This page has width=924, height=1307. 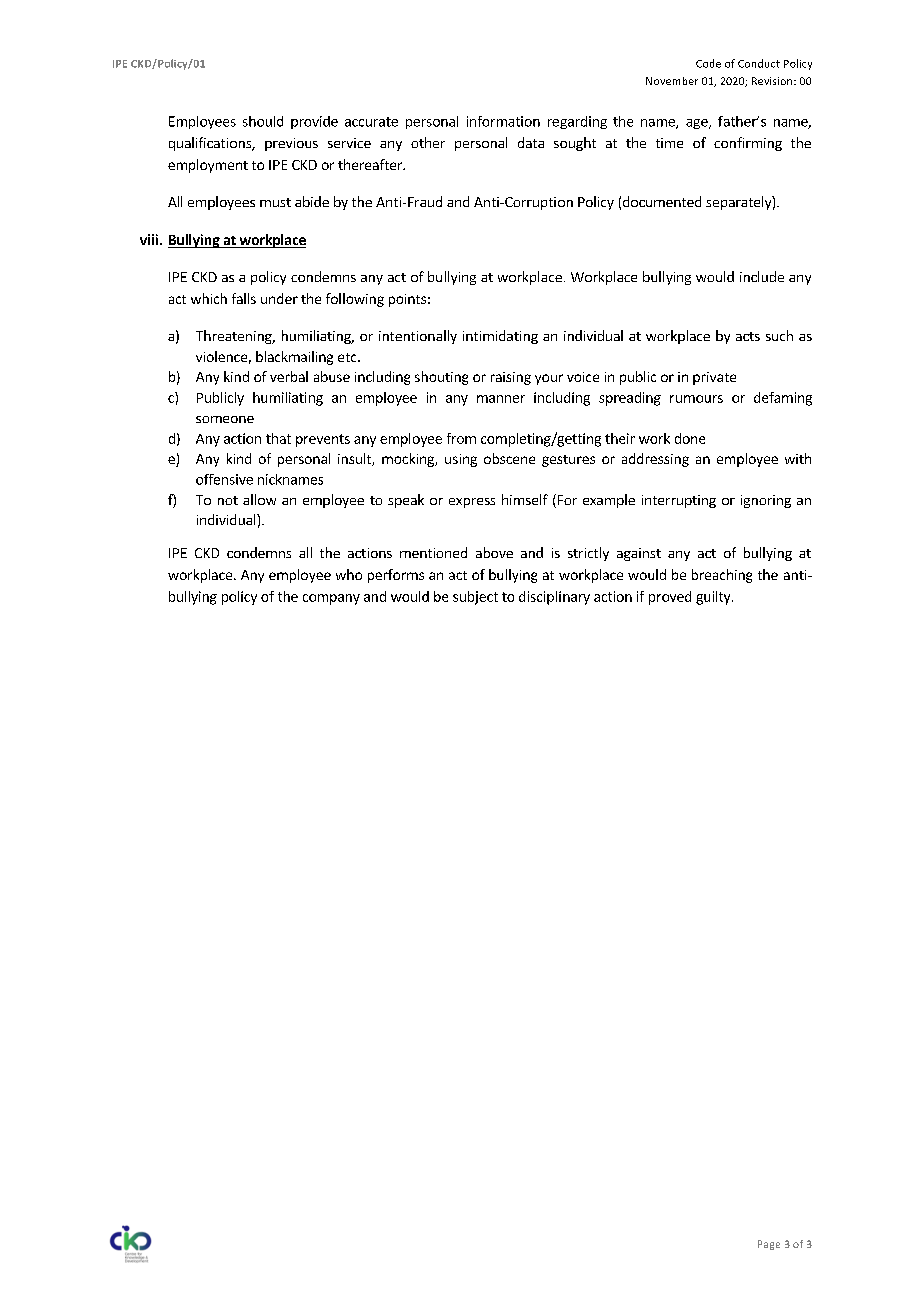 What do you see at coordinates (503, 121) in the page?
I see `information` at bounding box center [503, 121].
